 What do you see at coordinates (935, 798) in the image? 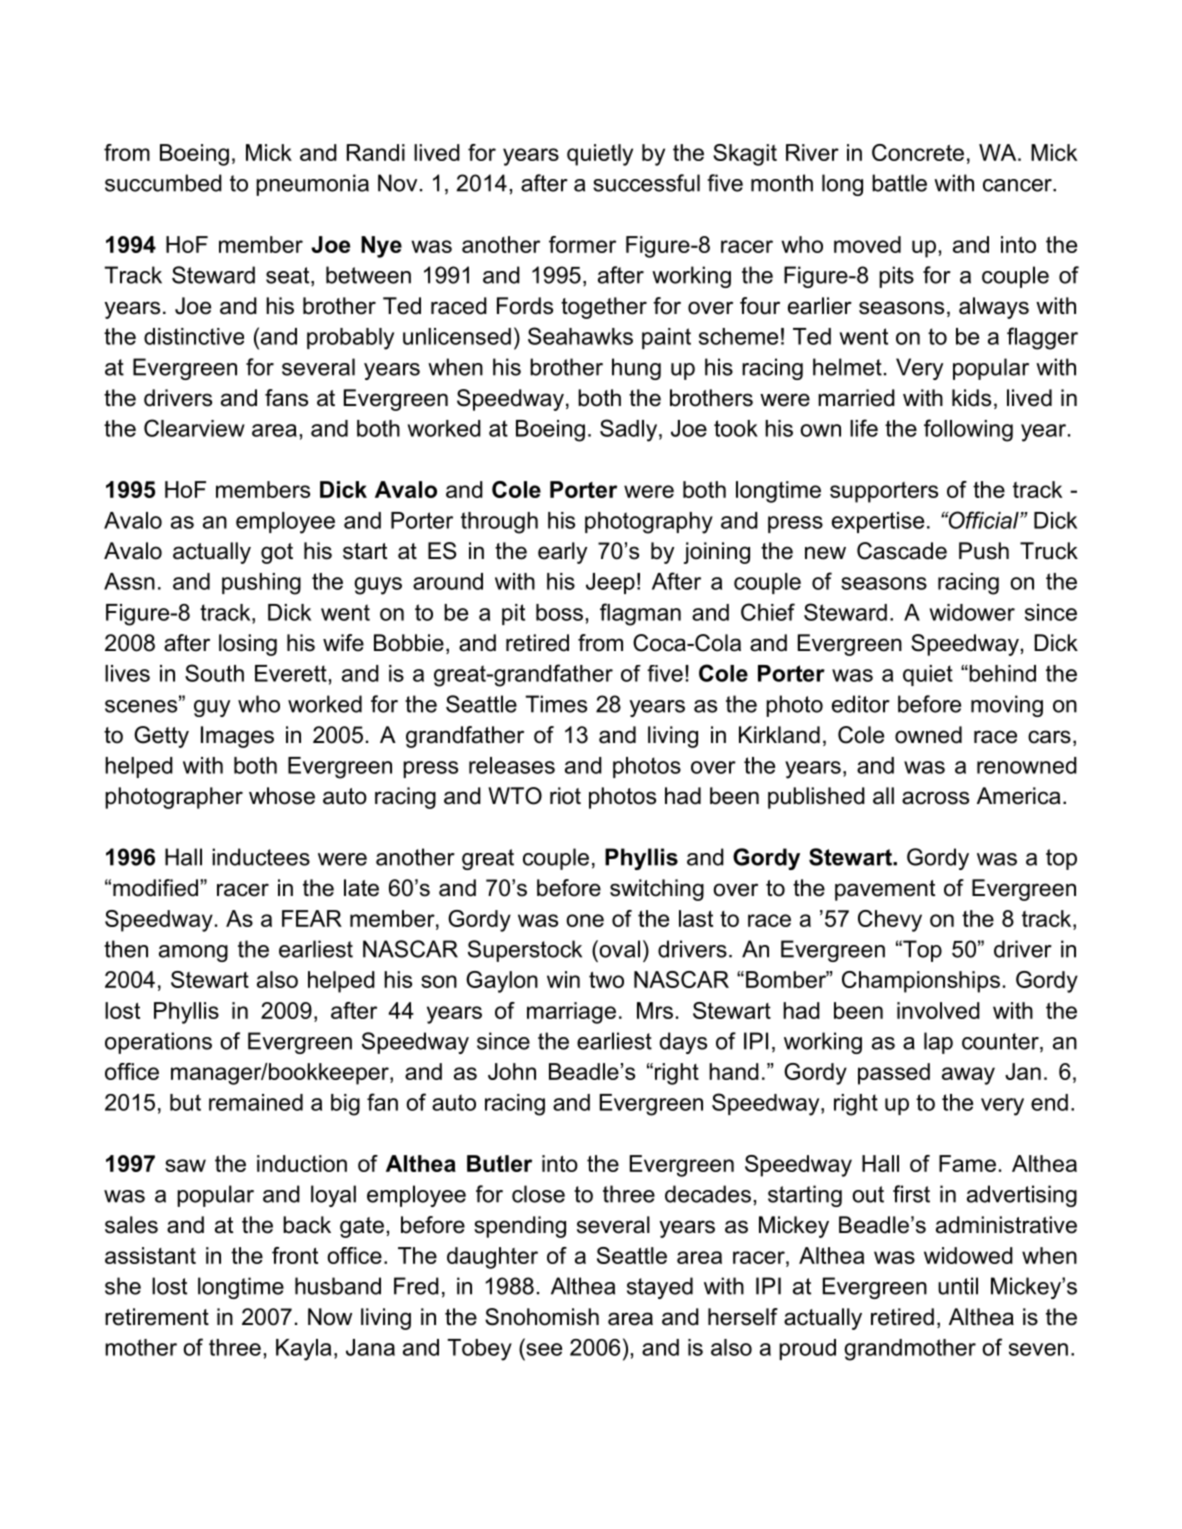
I see `across` at bounding box center [935, 798].
